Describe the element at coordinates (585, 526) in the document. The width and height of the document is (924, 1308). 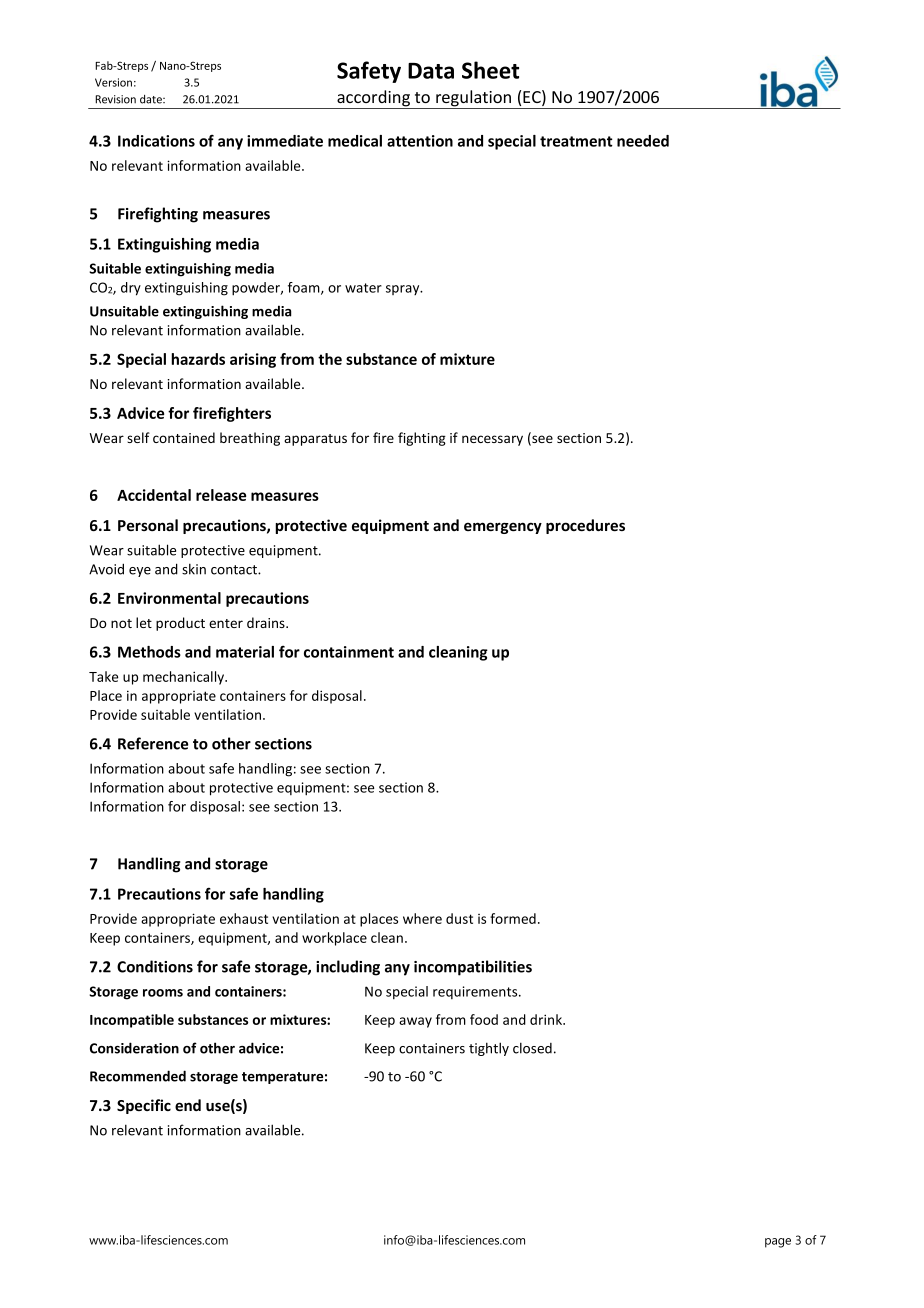
I see `procedures` at that location.
